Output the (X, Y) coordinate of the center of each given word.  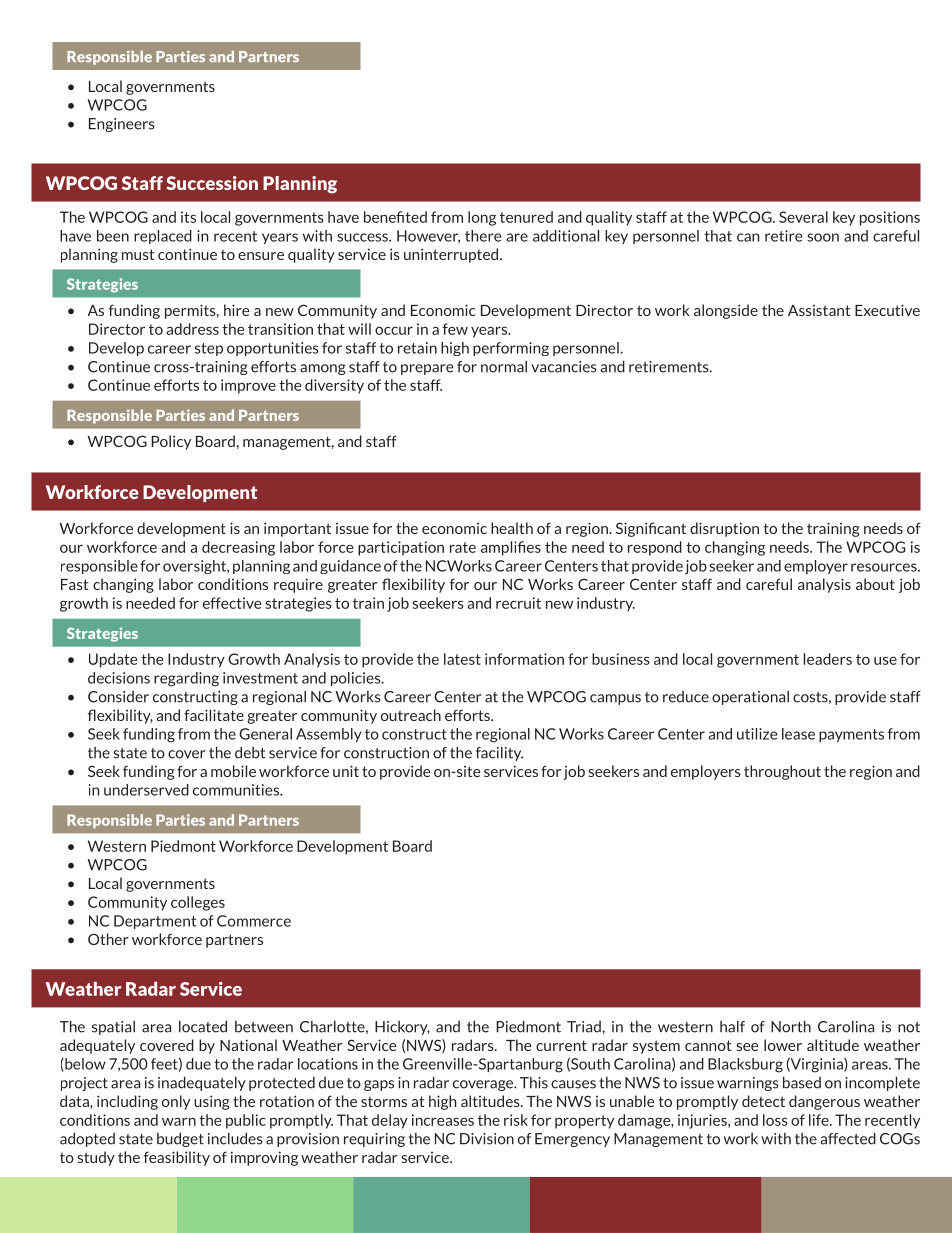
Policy (171, 442)
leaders (828, 659)
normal (504, 367)
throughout (782, 772)
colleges (198, 903)
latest (462, 659)
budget (180, 1139)
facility (499, 754)
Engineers (122, 125)
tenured (526, 217)
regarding (186, 679)
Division (487, 1139)
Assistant (819, 310)
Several (803, 217)
